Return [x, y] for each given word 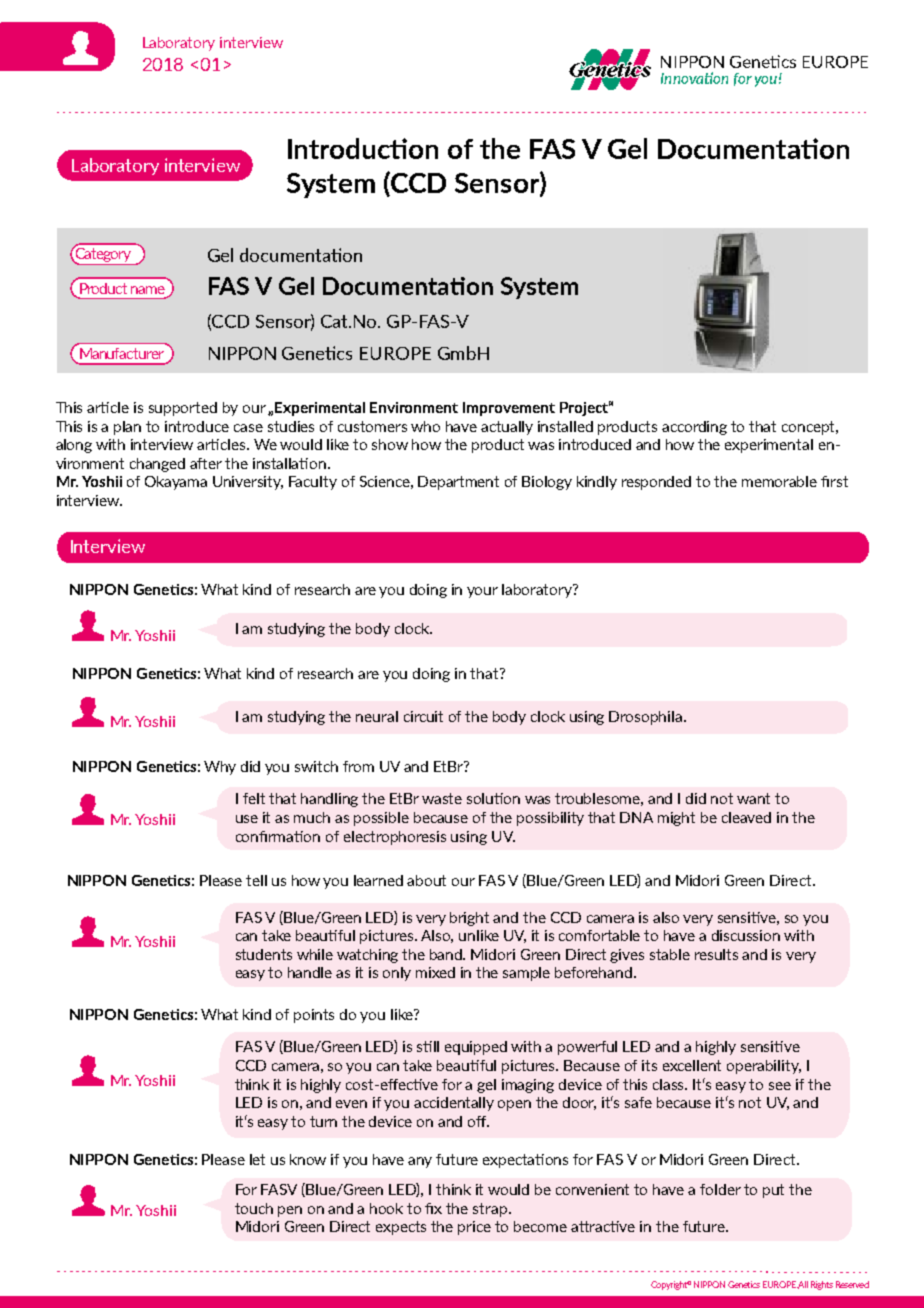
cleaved [746, 817]
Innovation [694, 78]
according [694, 428]
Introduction [363, 148]
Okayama [176, 483]
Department [458, 483]
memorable [779, 481]
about [426, 880]
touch [254, 1208]
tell [256, 880]
